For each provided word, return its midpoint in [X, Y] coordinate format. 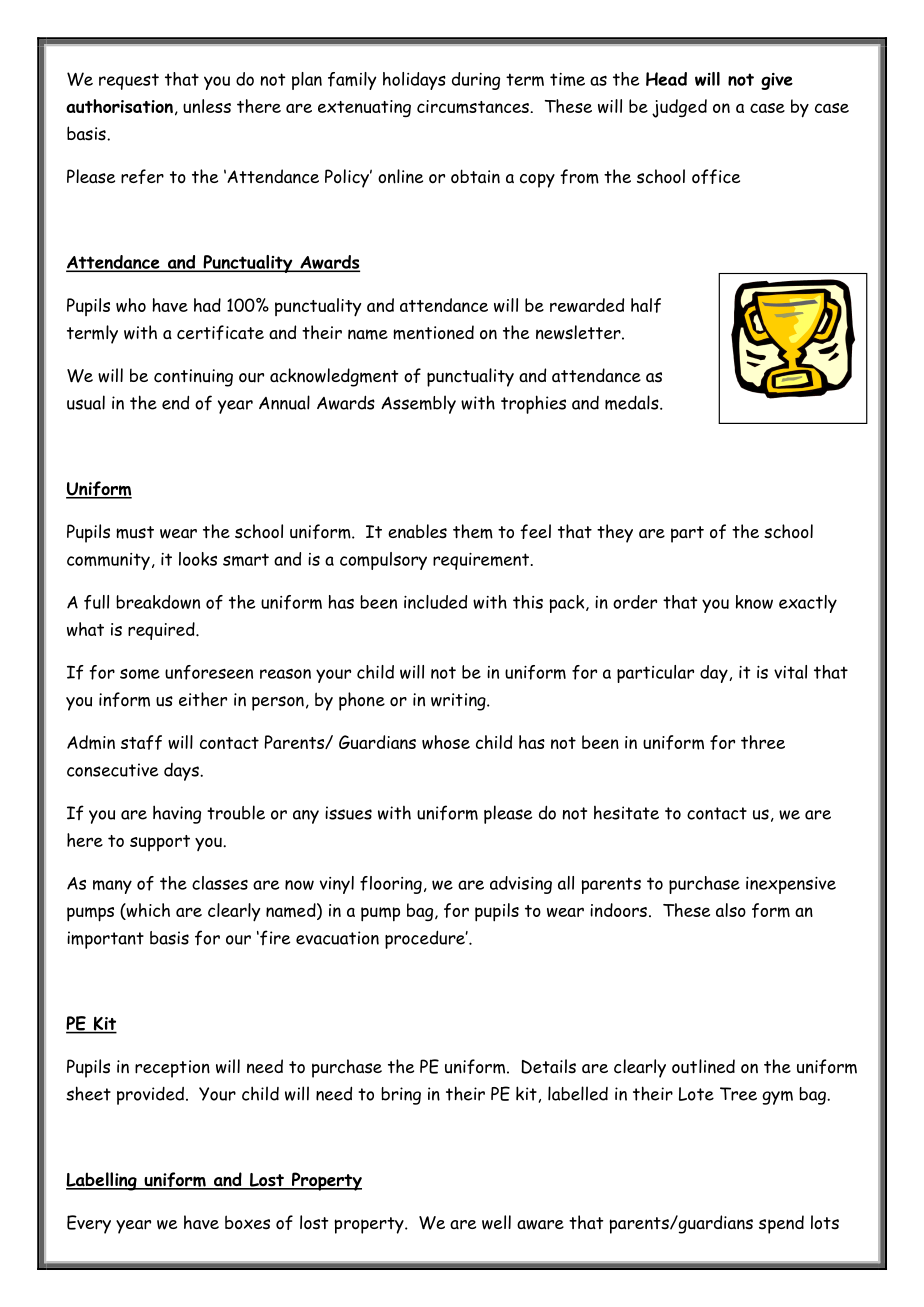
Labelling [102, 1181]
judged [679, 108]
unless [207, 106]
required [162, 631]
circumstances [474, 107]
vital [790, 672]
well [496, 1222]
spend [781, 1224]
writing [459, 702]
